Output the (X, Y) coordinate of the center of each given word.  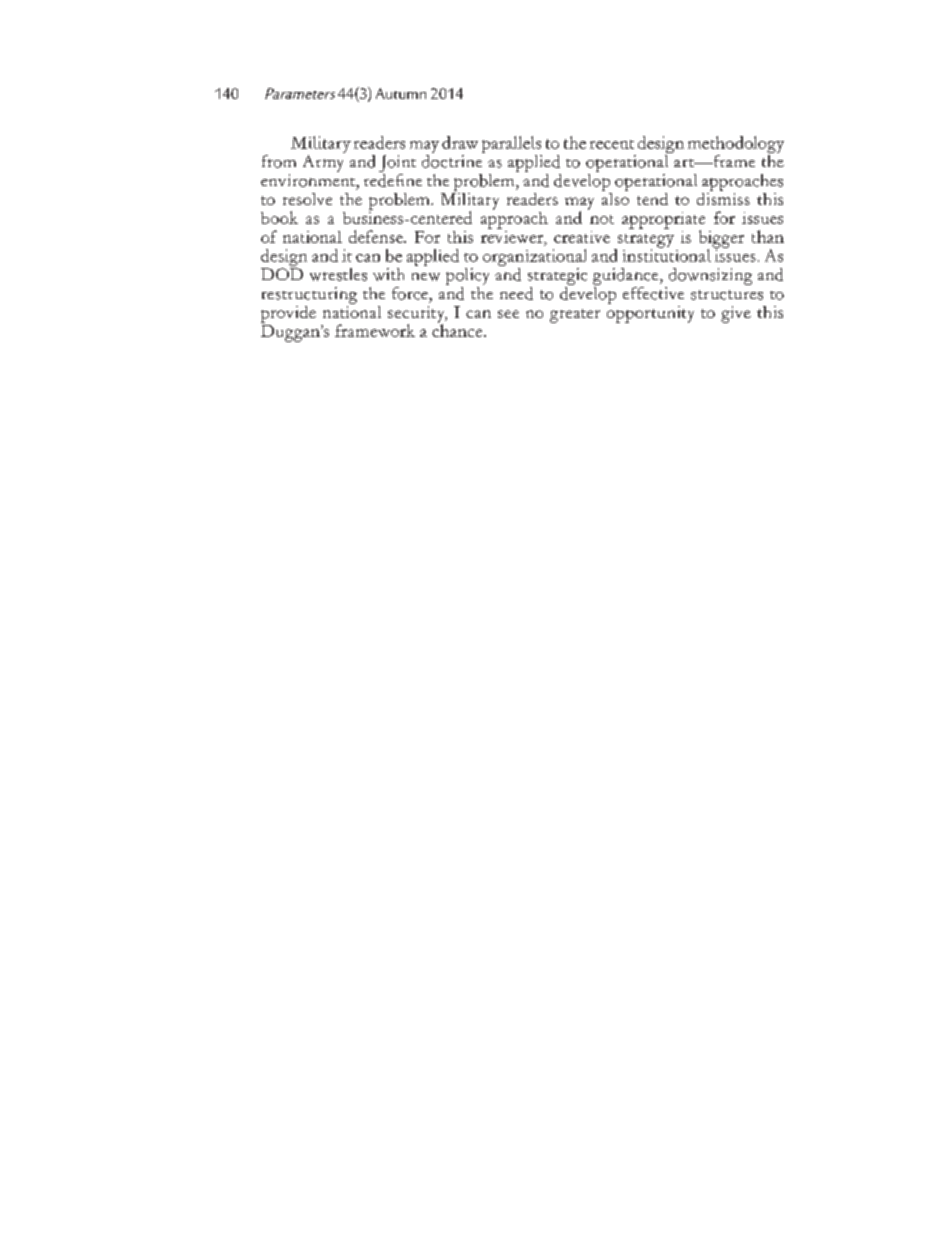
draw (460, 142)
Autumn (401, 93)
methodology (736, 146)
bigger (721, 240)
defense (377, 236)
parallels (512, 146)
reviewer (513, 237)
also (615, 197)
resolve (307, 199)
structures (727, 295)
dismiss (723, 197)
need (516, 293)
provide (288, 314)
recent (612, 144)
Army (324, 162)
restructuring (309, 295)
